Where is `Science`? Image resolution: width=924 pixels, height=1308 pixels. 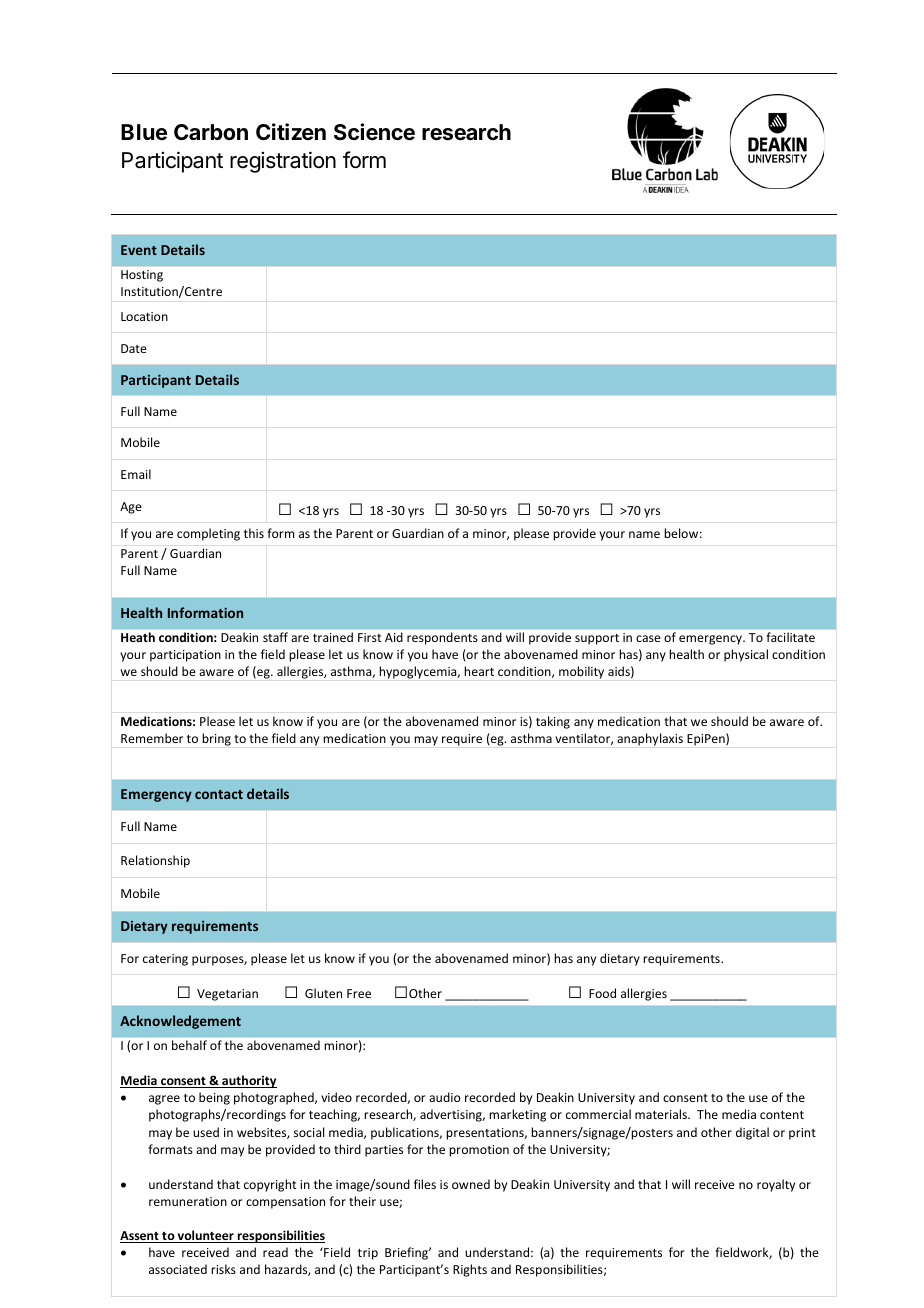
Science is located at coordinates (374, 132).
